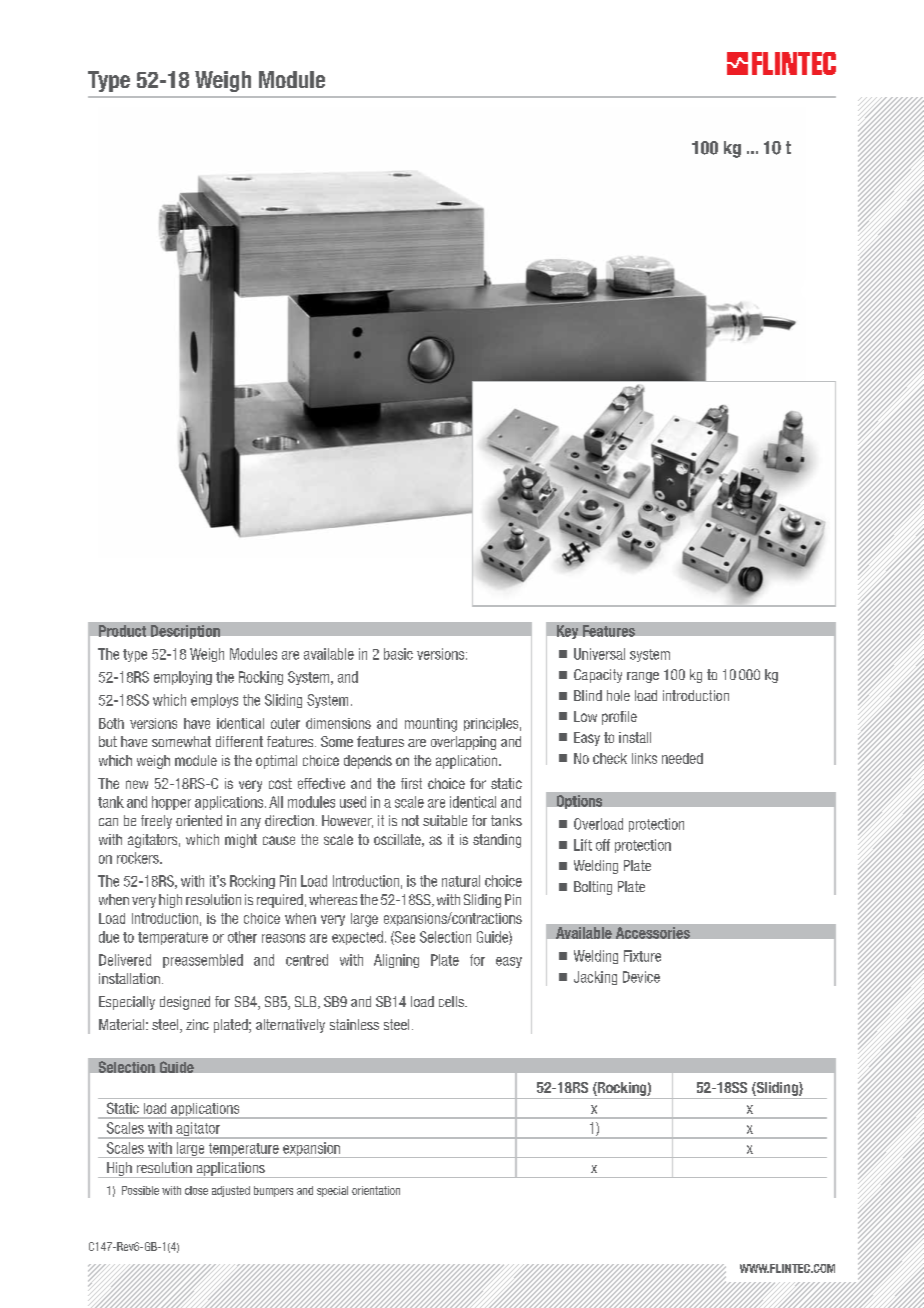 Image resolution: width=924 pixels, height=1308 pixels. Describe the element at coordinates (603, 845) in the document. I see `off` at that location.
